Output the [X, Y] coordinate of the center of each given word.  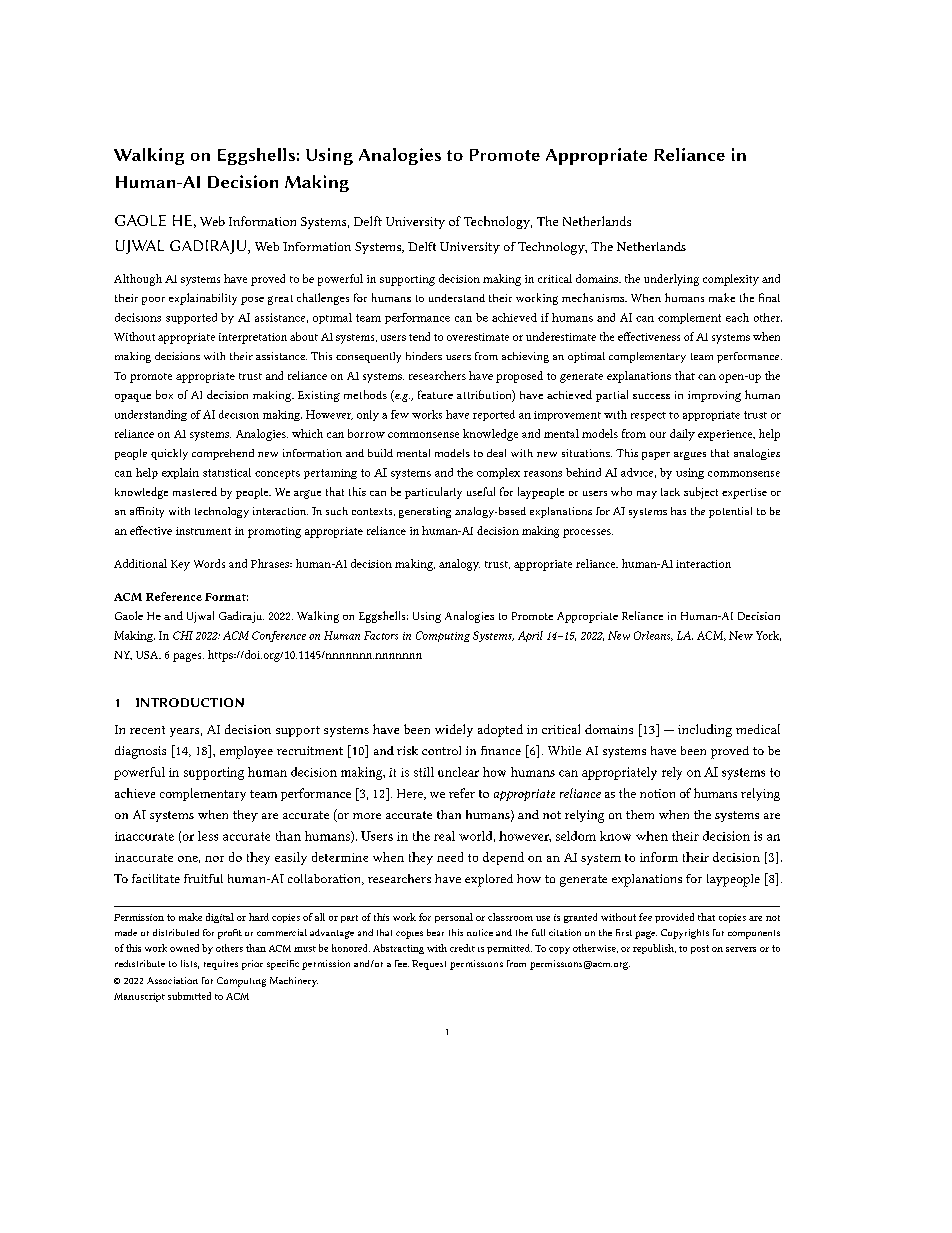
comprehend [223, 454]
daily [682, 435]
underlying [671, 280]
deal [496, 453]
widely [454, 730]
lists [190, 964]
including [705, 730]
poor [153, 301]
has [678, 511]
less [208, 836]
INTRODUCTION [190, 702]
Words [209, 563]
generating [425, 512]
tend [419, 336]
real [444, 836]
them [640, 814]
